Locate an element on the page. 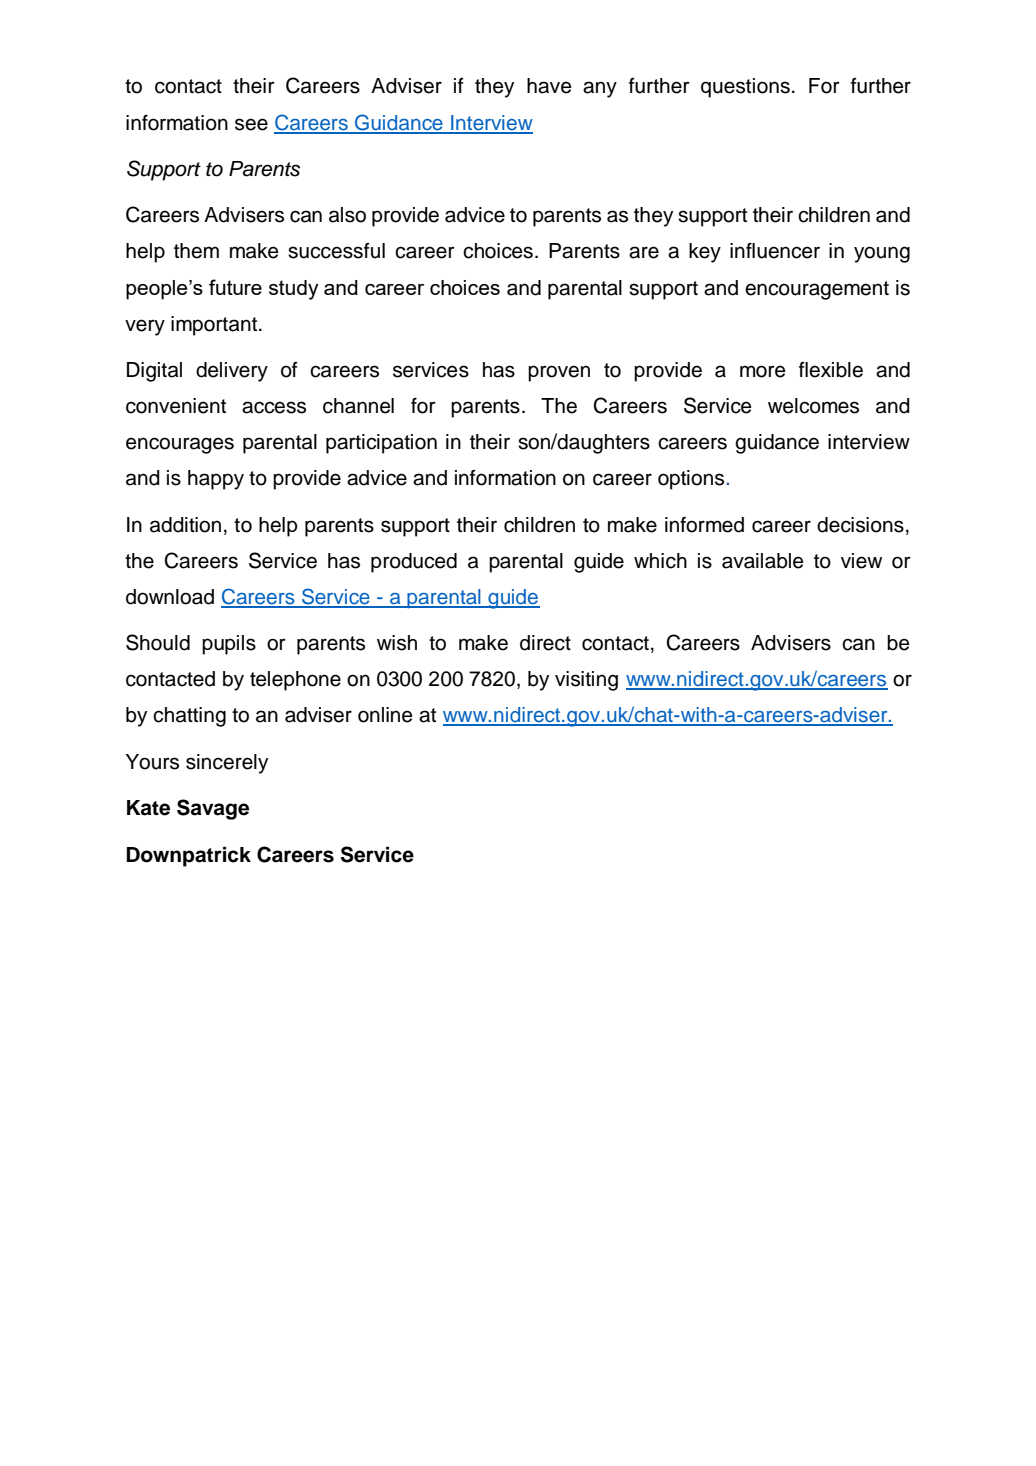 This page has height=1466, width=1036. addition is located at coordinates (185, 525).
